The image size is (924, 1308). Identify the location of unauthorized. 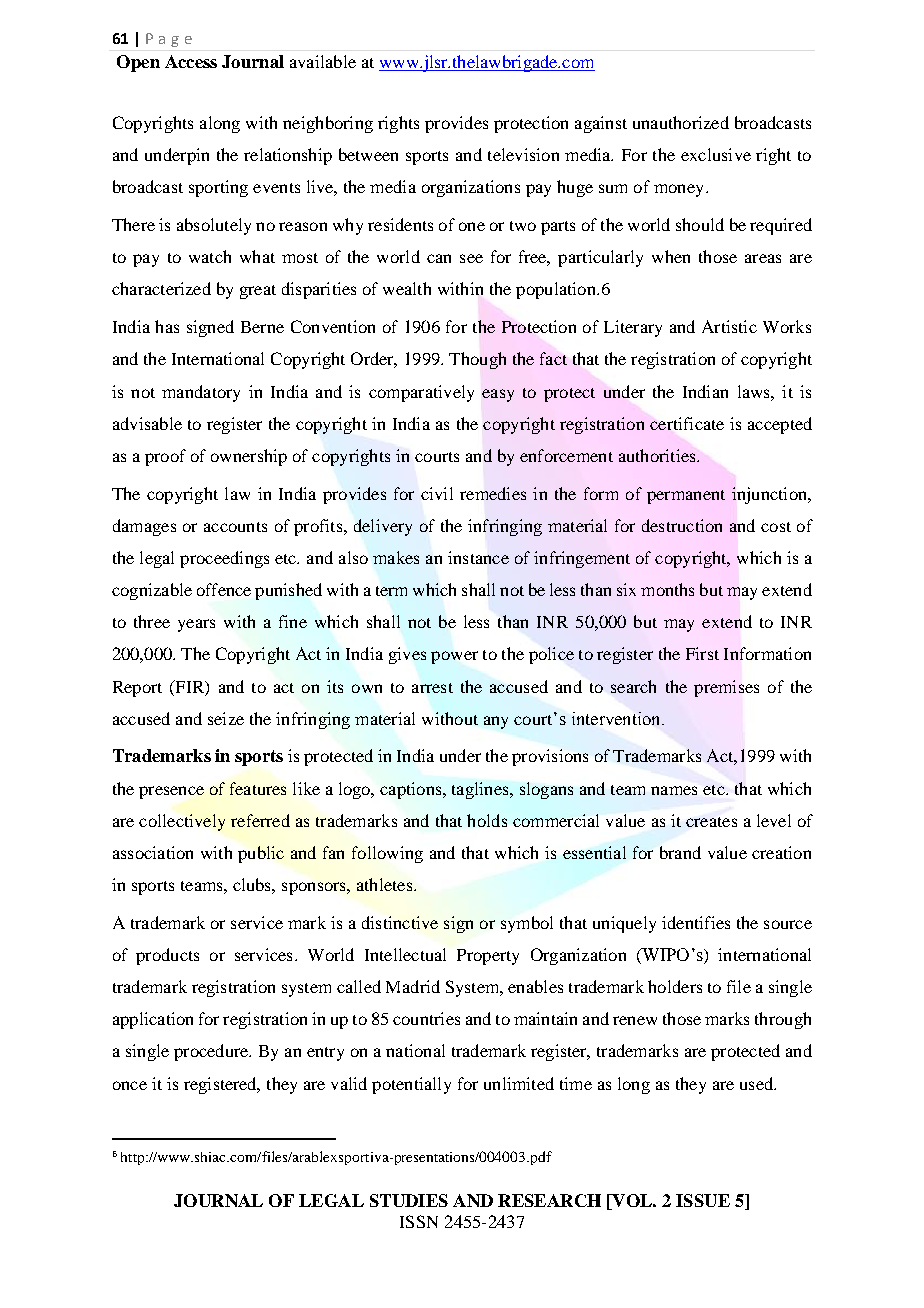
(681, 122).
